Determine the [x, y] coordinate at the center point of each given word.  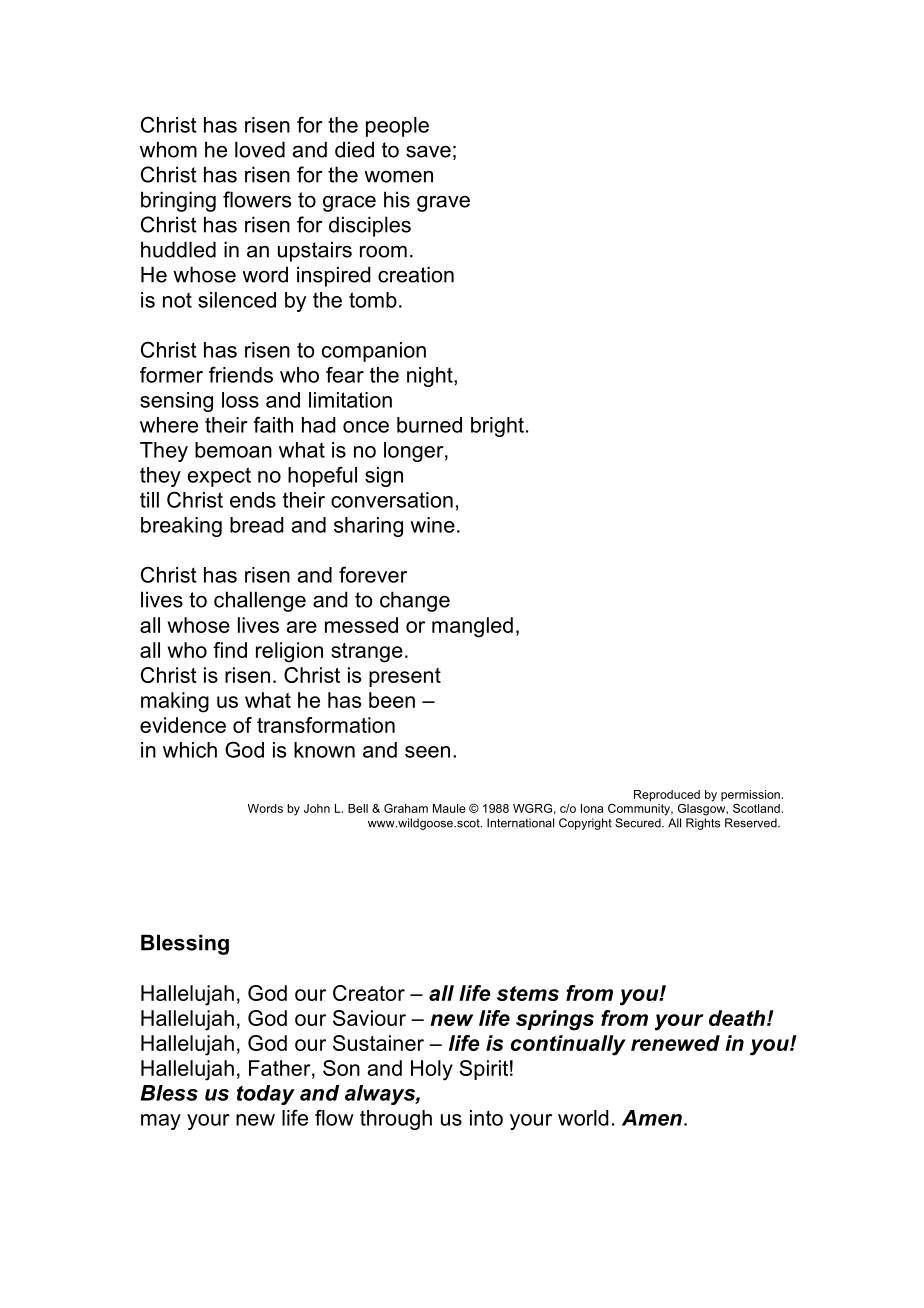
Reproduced [667, 795]
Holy [432, 1070]
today [266, 1095]
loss [240, 400]
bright [497, 427]
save [428, 151]
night [431, 377]
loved [260, 149]
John [317, 808]
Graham [406, 808]
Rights [703, 824]
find [230, 650]
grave [443, 204]
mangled [472, 627]
